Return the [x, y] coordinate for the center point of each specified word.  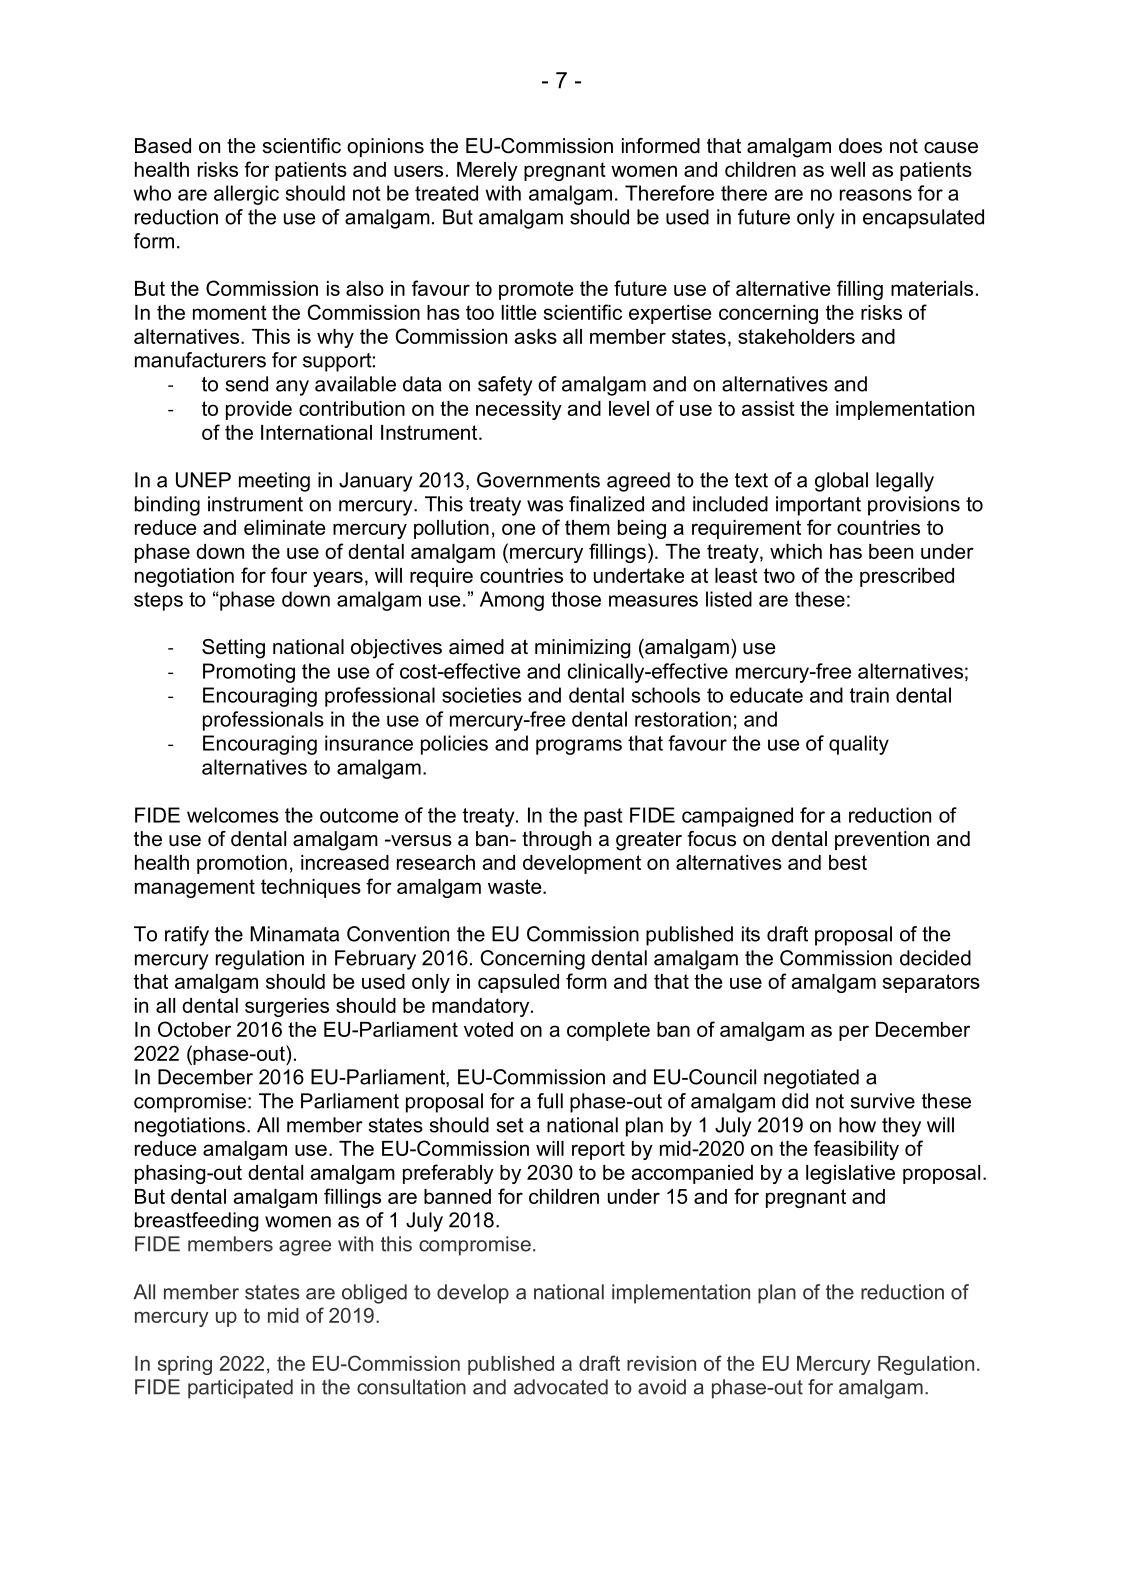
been [891, 551]
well [847, 169]
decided [935, 958]
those [576, 599]
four [289, 575]
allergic [246, 195]
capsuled [518, 983]
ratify [187, 936]
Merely [487, 171]
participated [240, 1389]
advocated [561, 1387]
